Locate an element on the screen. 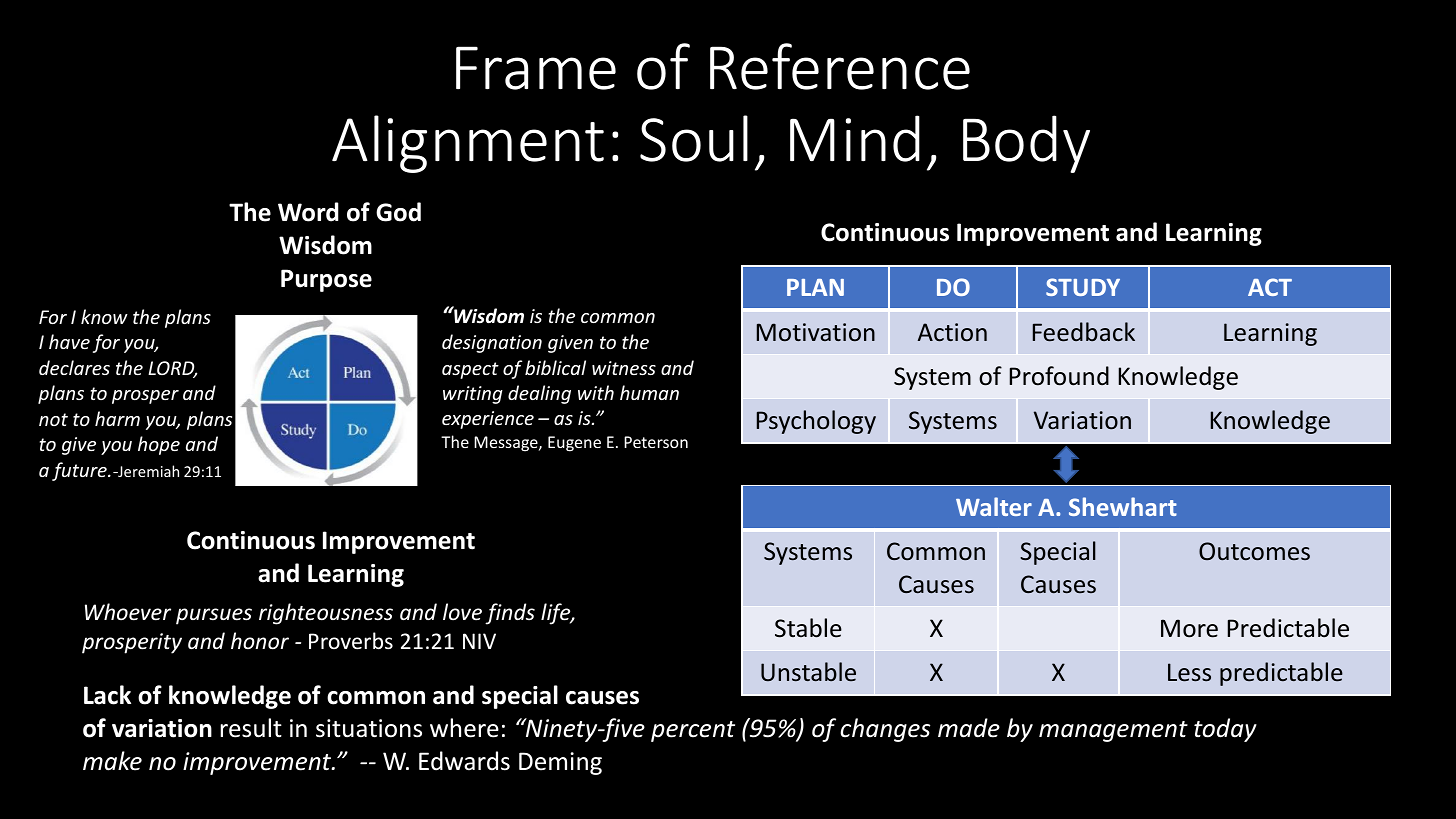  percent is located at coordinates (693, 731).
